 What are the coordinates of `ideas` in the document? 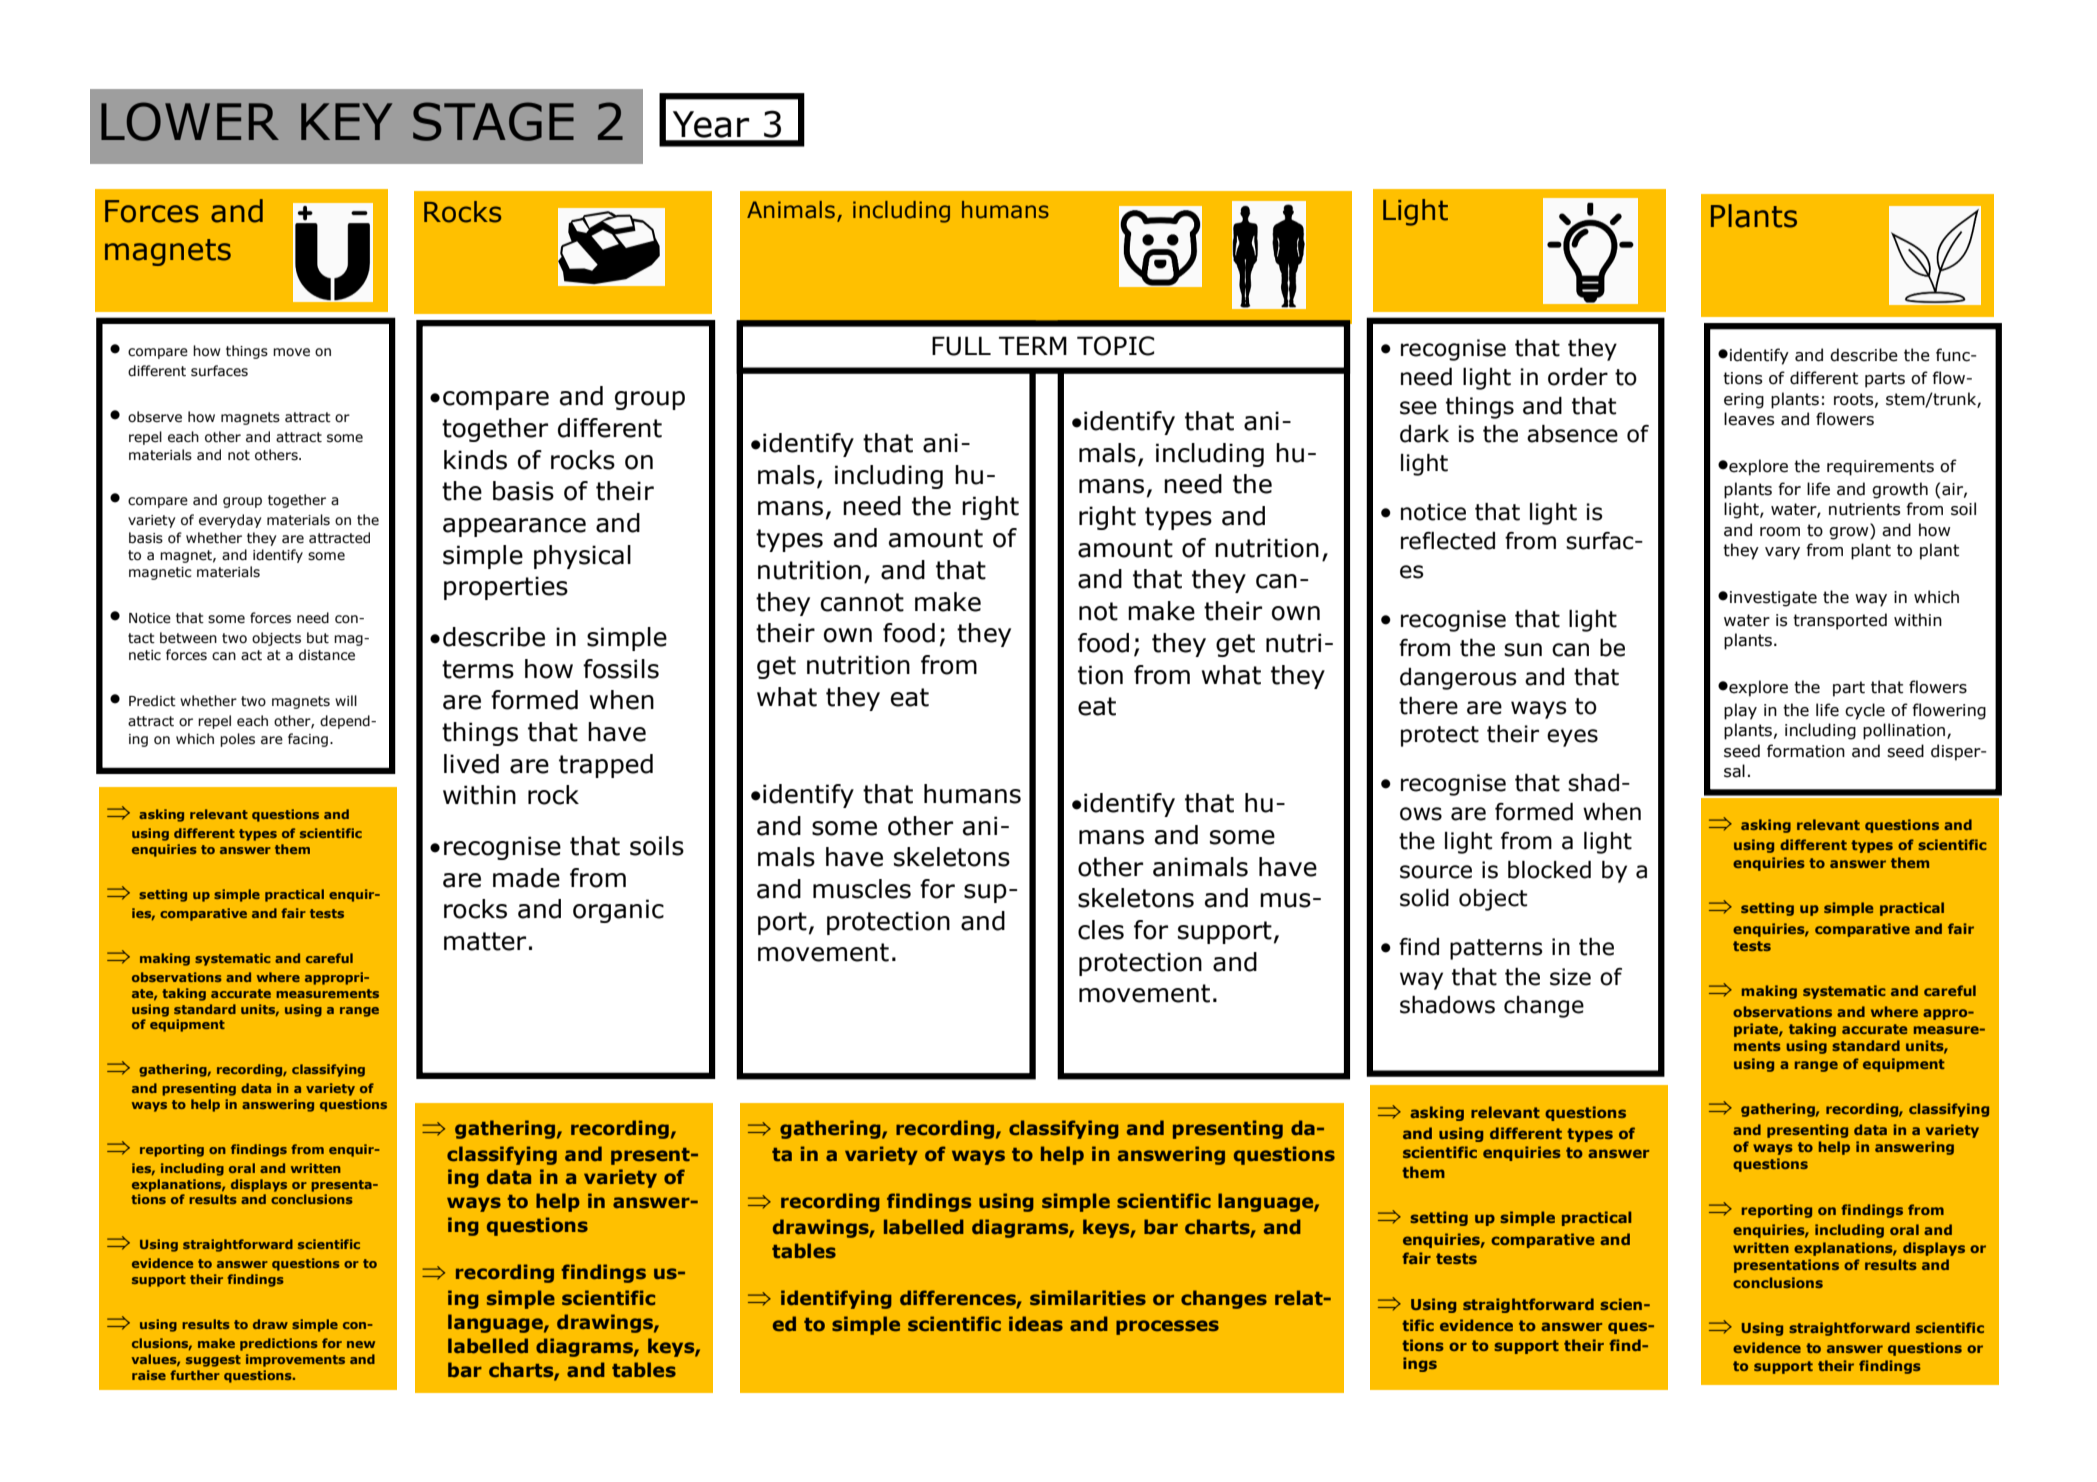 It's located at (1036, 1323).
